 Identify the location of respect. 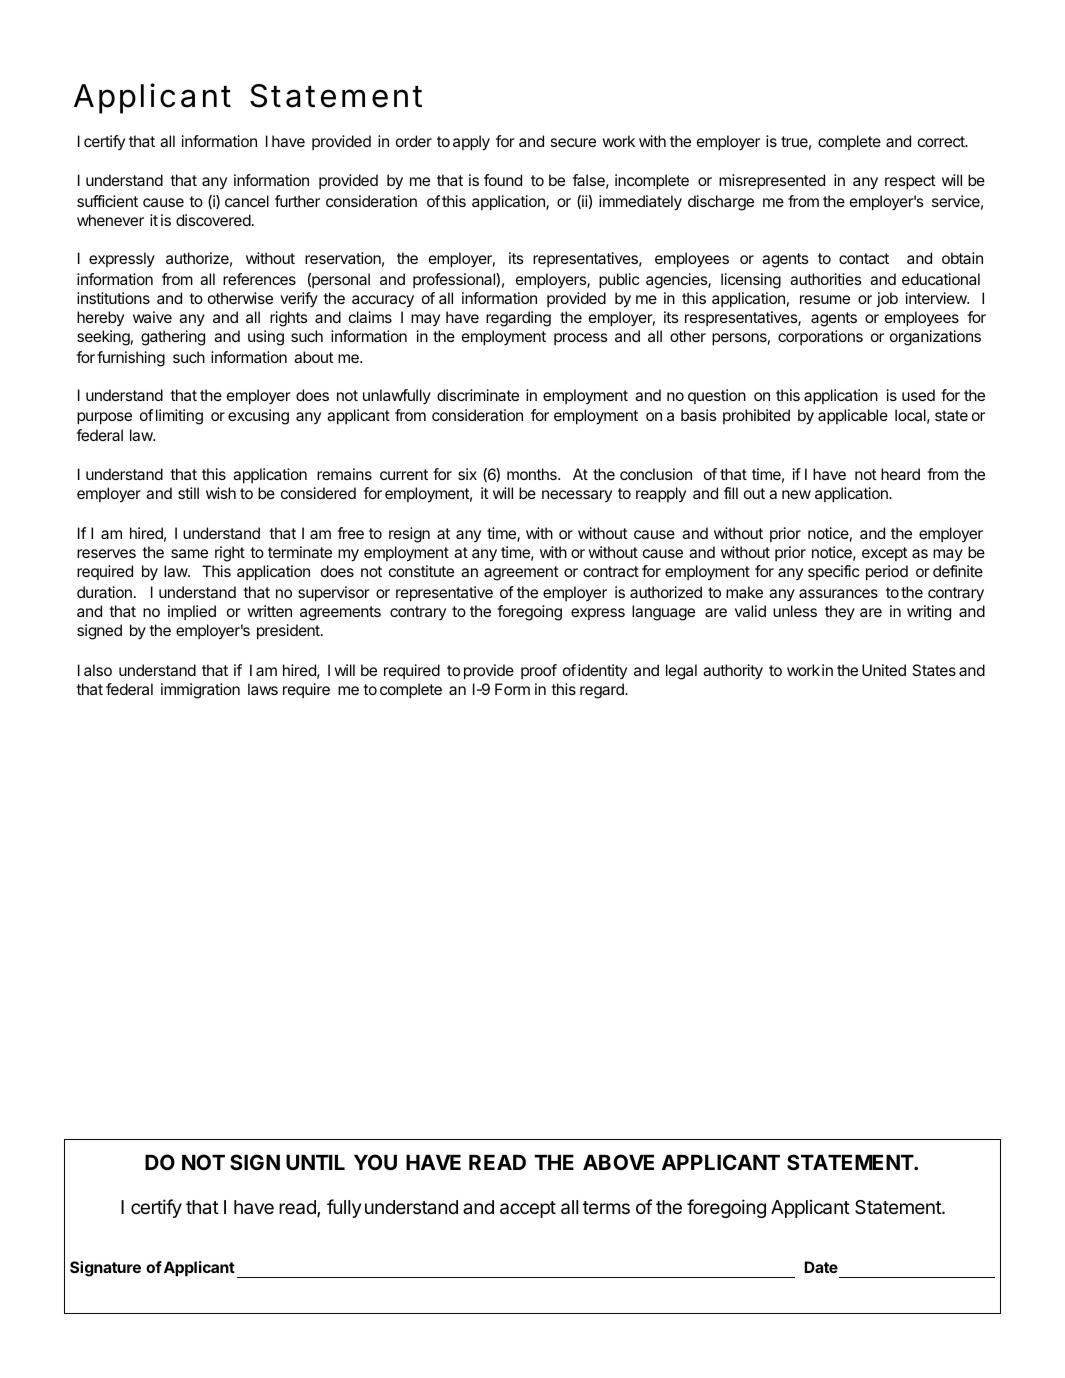
(910, 182).
